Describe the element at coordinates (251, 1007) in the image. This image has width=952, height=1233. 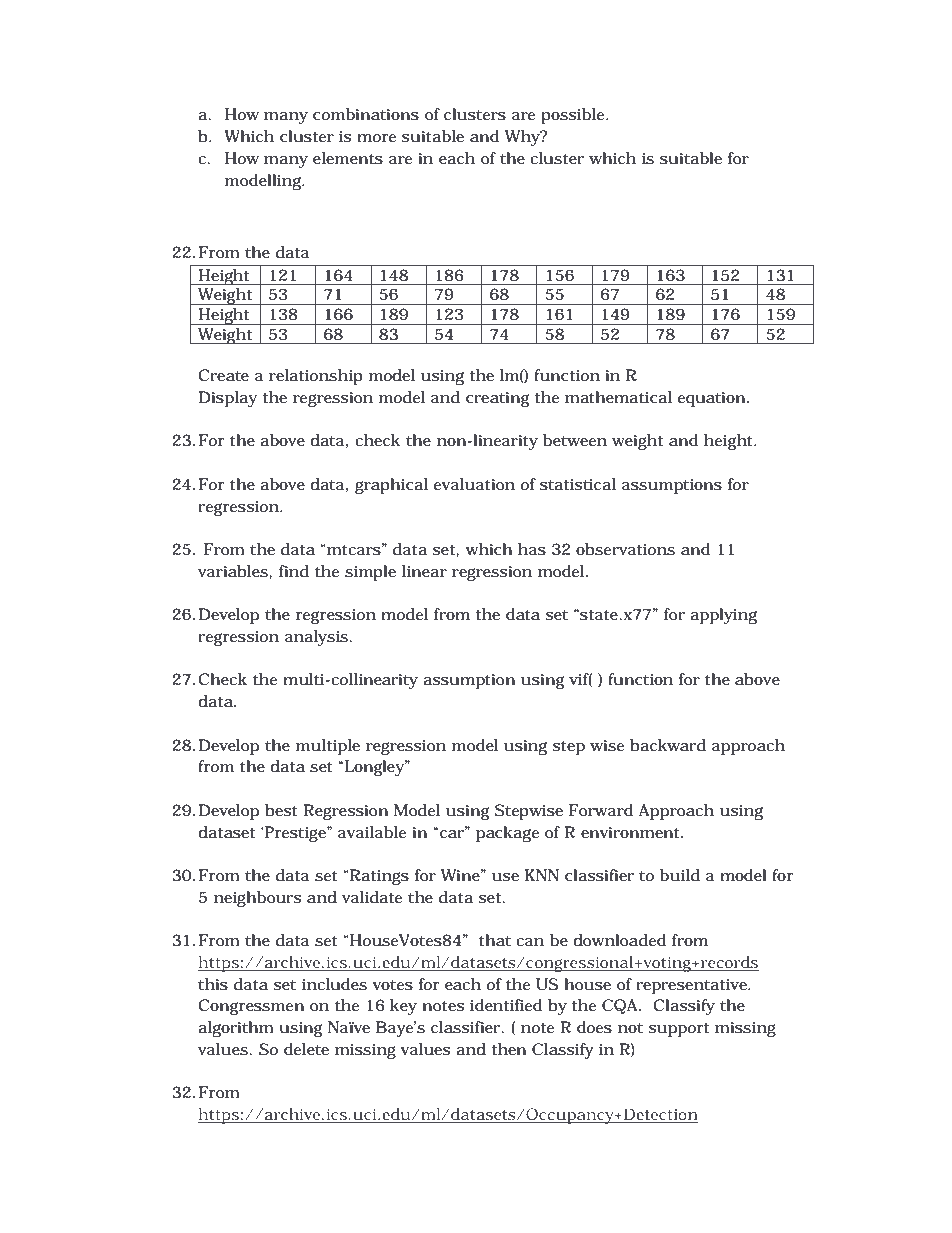
I see `Congressmen` at that location.
